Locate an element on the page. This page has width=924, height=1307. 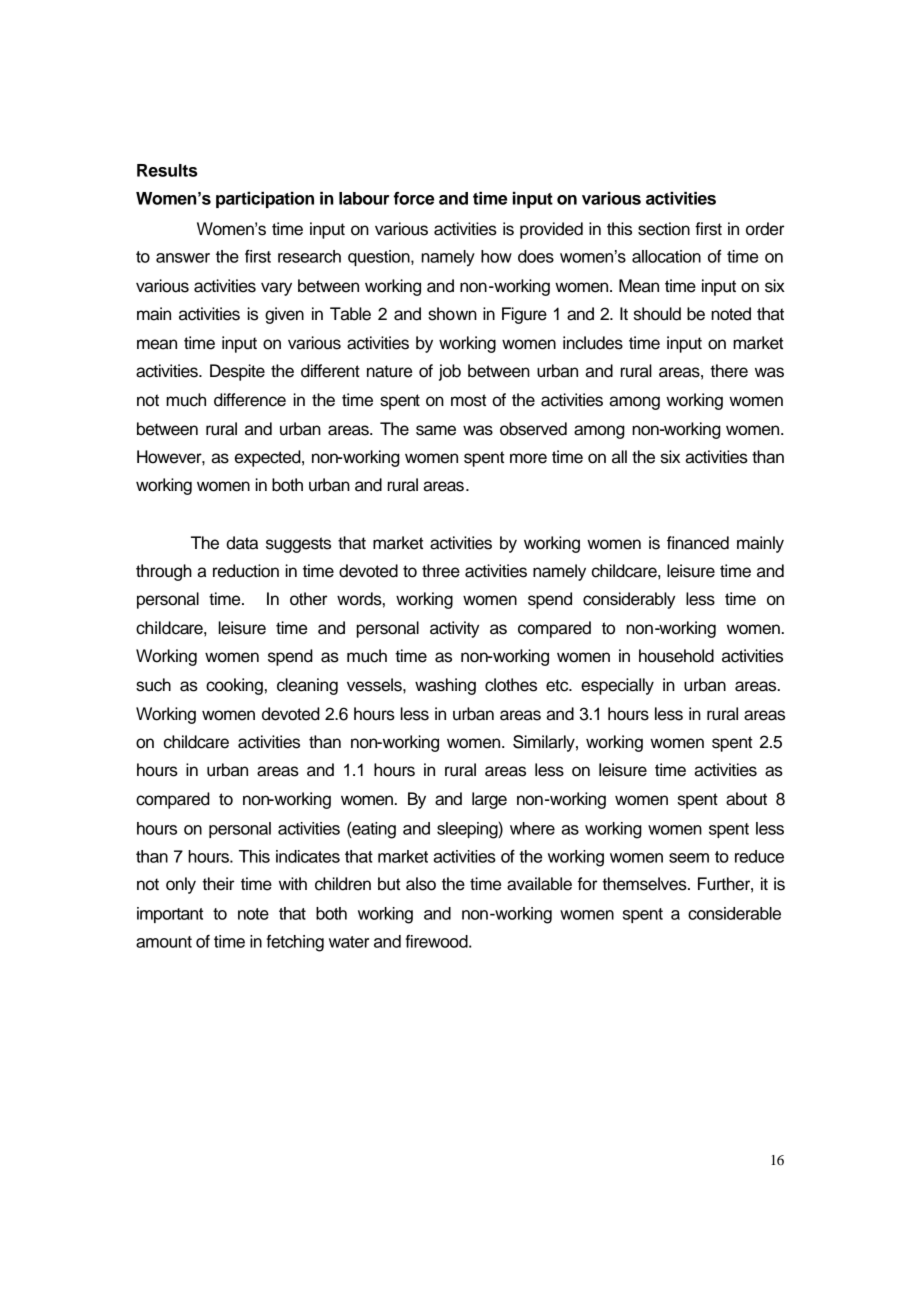
considerable is located at coordinates (734, 913).
